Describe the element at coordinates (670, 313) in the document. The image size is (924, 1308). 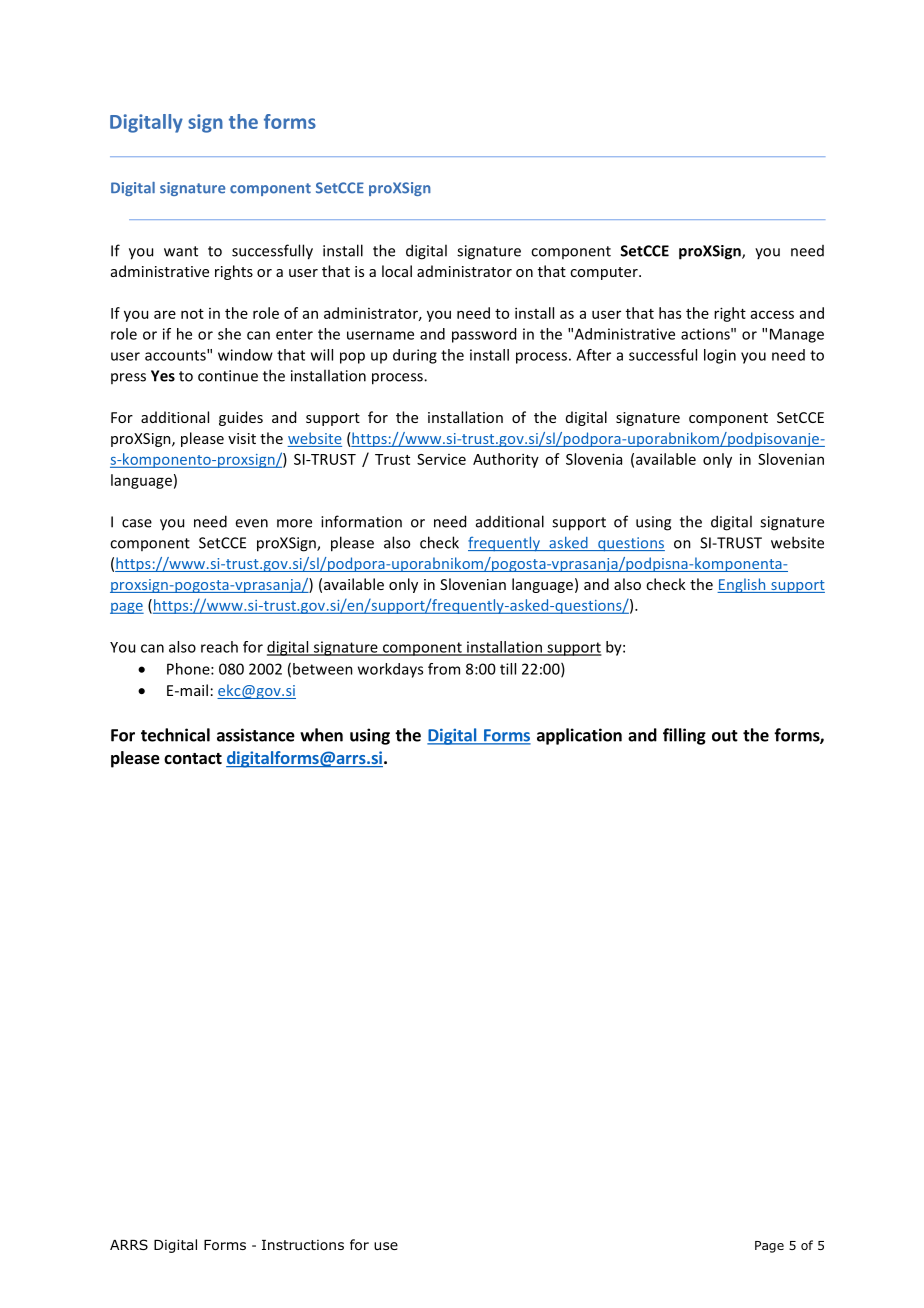
I see `has` at that location.
